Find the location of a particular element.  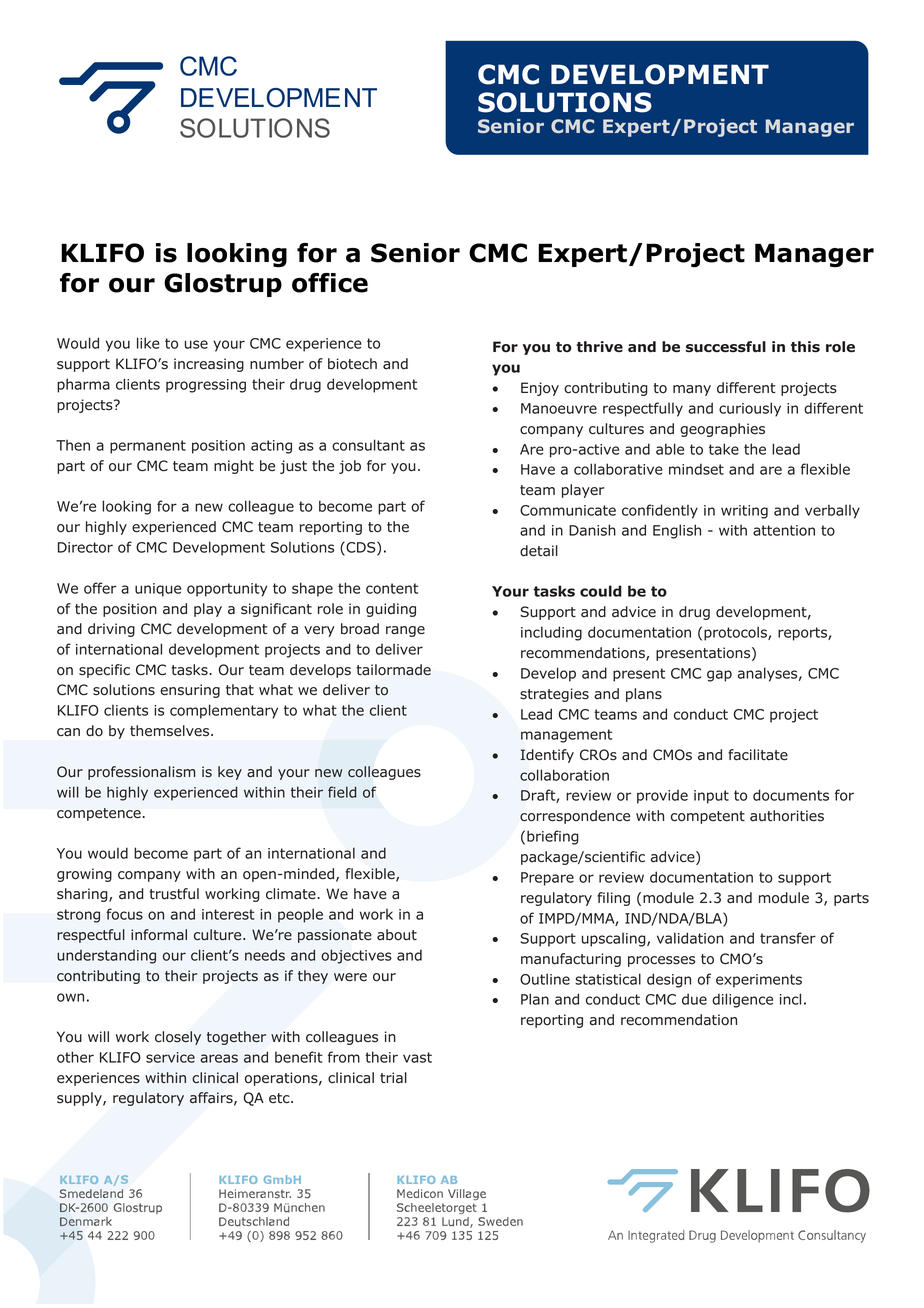

gap is located at coordinates (719, 676).
